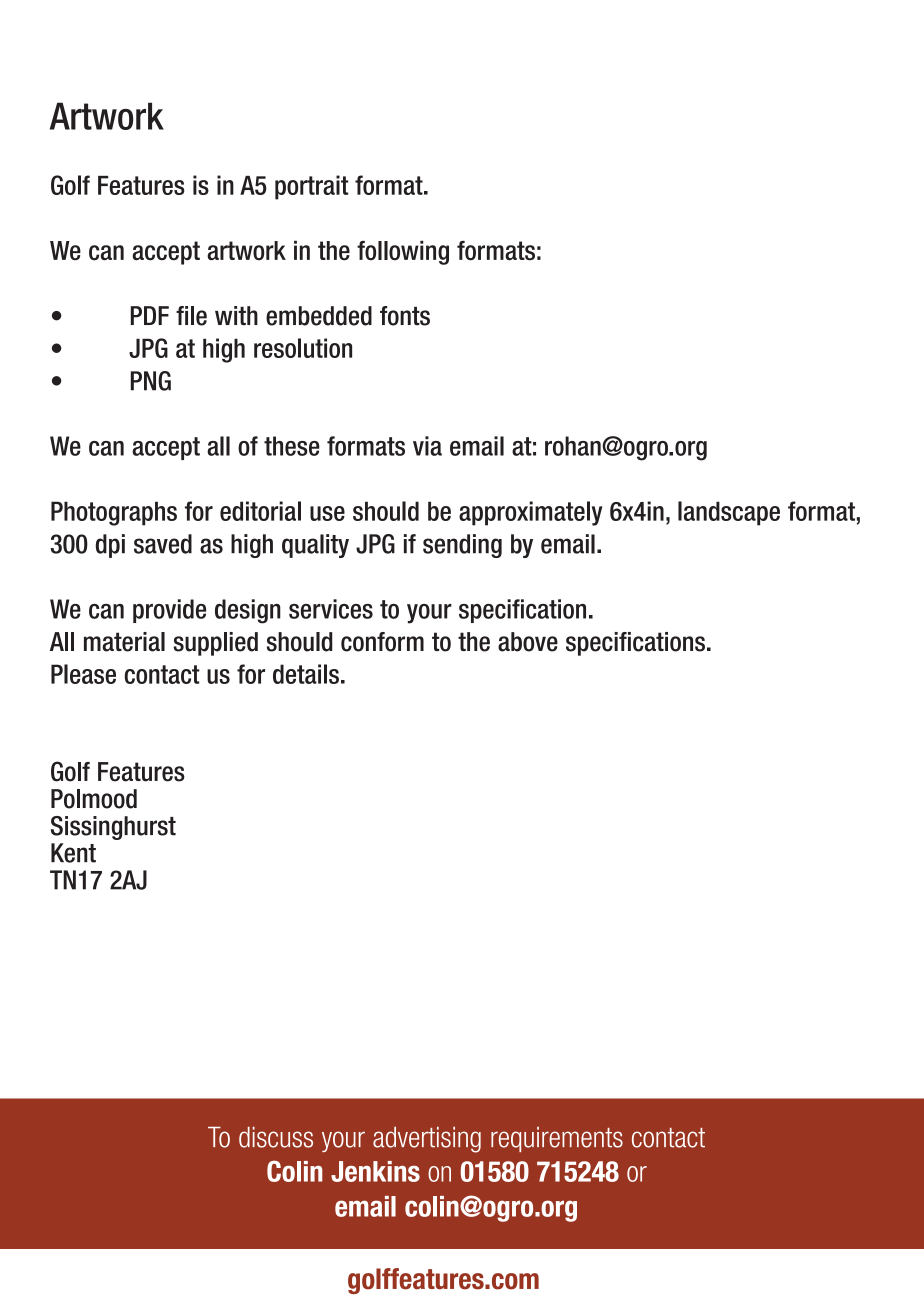 The width and height of the page is (924, 1311). Describe the element at coordinates (124, 642) in the page. I see `material` at that location.
